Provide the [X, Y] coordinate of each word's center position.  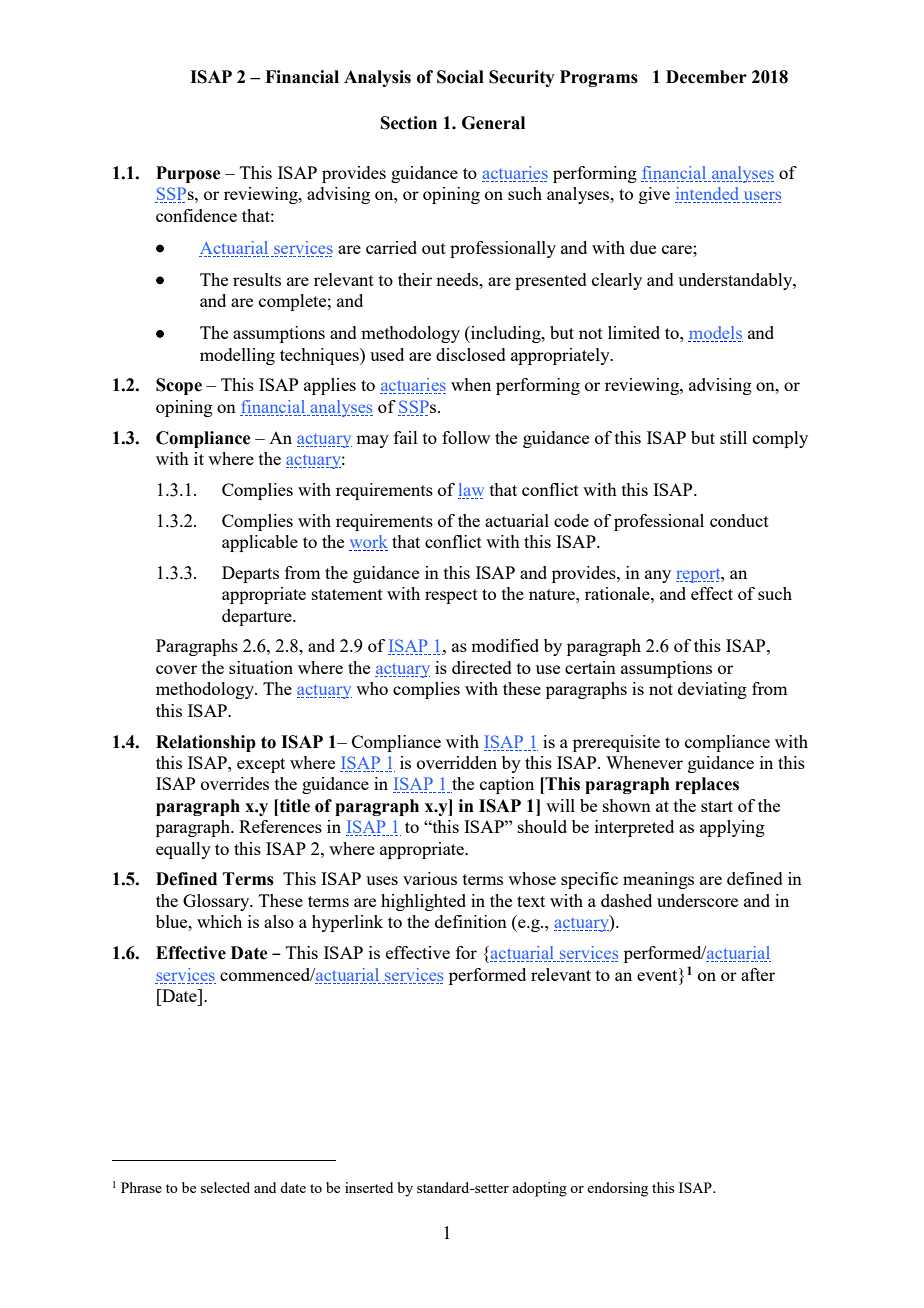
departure [258, 617]
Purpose [188, 174]
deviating [712, 690]
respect [451, 596]
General [493, 123]
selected [225, 1187]
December [706, 77]
